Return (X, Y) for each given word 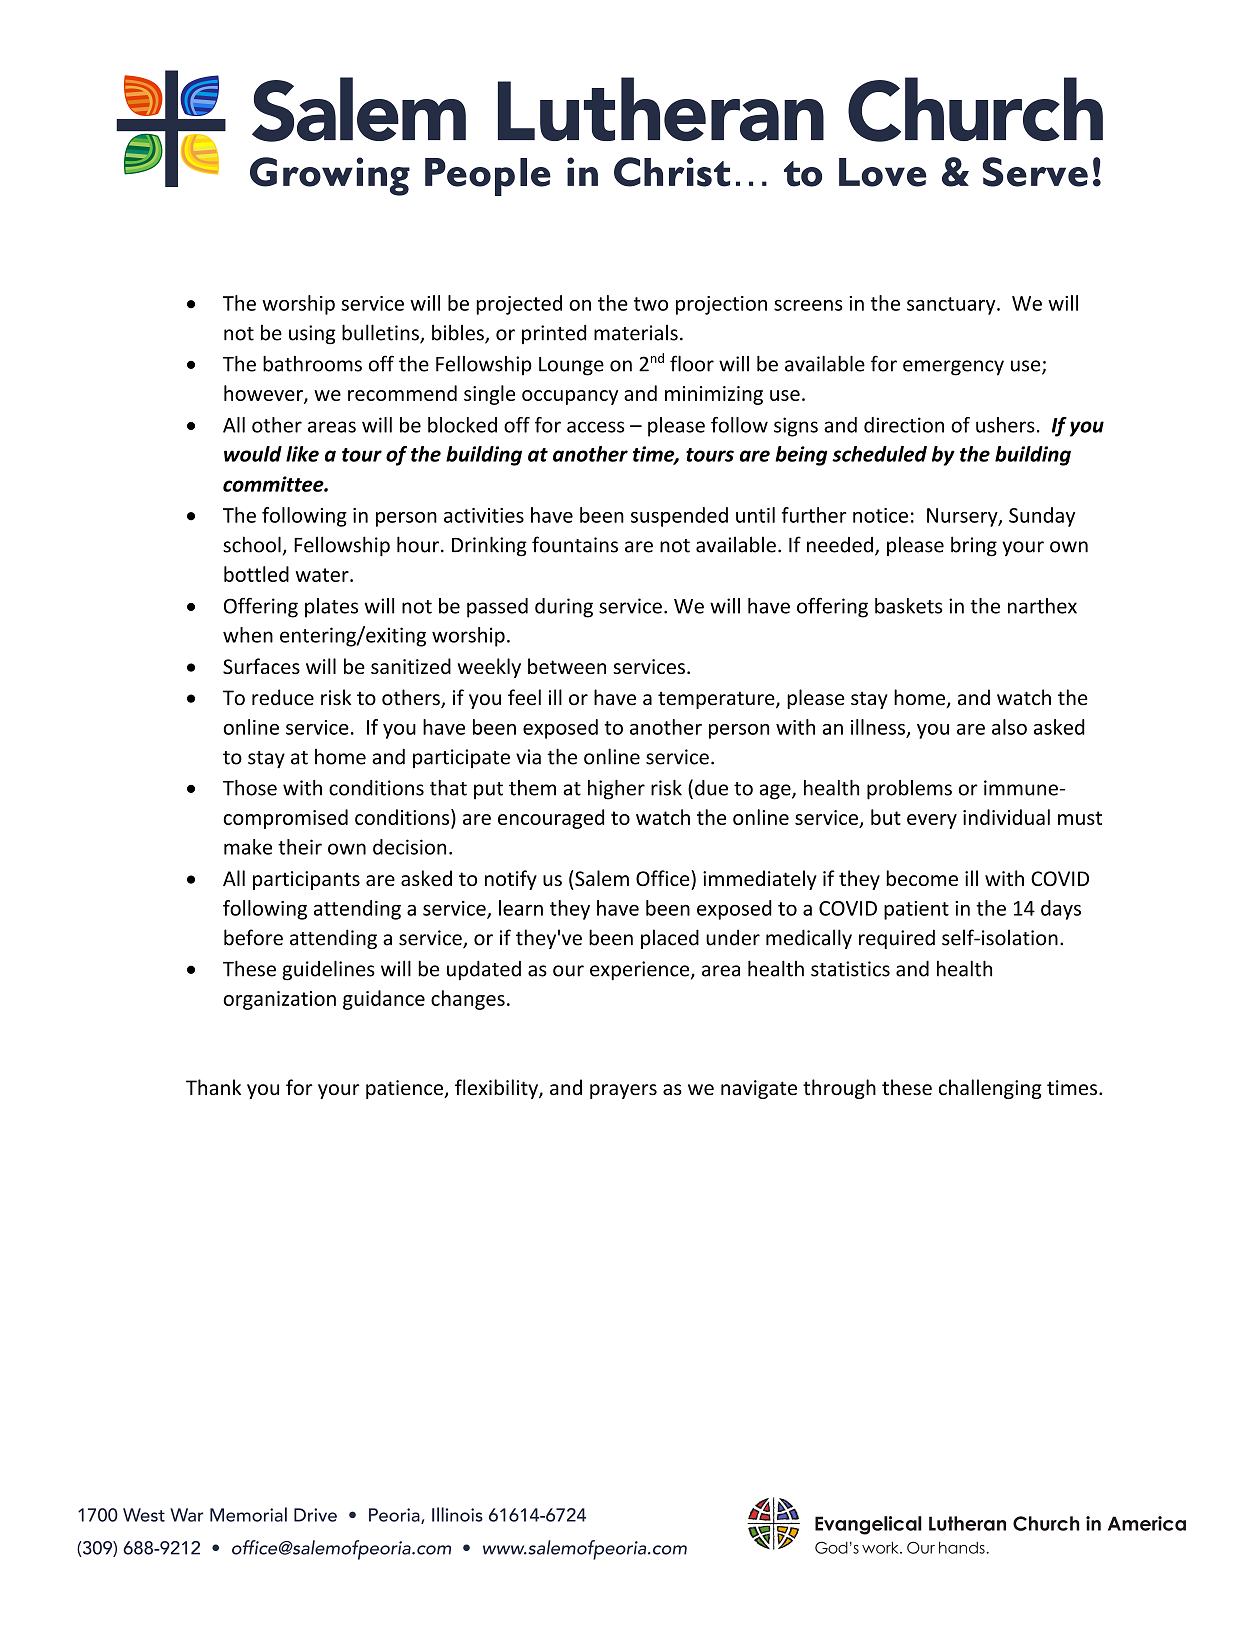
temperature (717, 700)
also (1009, 727)
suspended (679, 517)
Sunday (1042, 517)
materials (636, 332)
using (312, 335)
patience (405, 1089)
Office (664, 878)
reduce (283, 697)
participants (306, 880)
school (252, 544)
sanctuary (952, 306)
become (922, 878)
